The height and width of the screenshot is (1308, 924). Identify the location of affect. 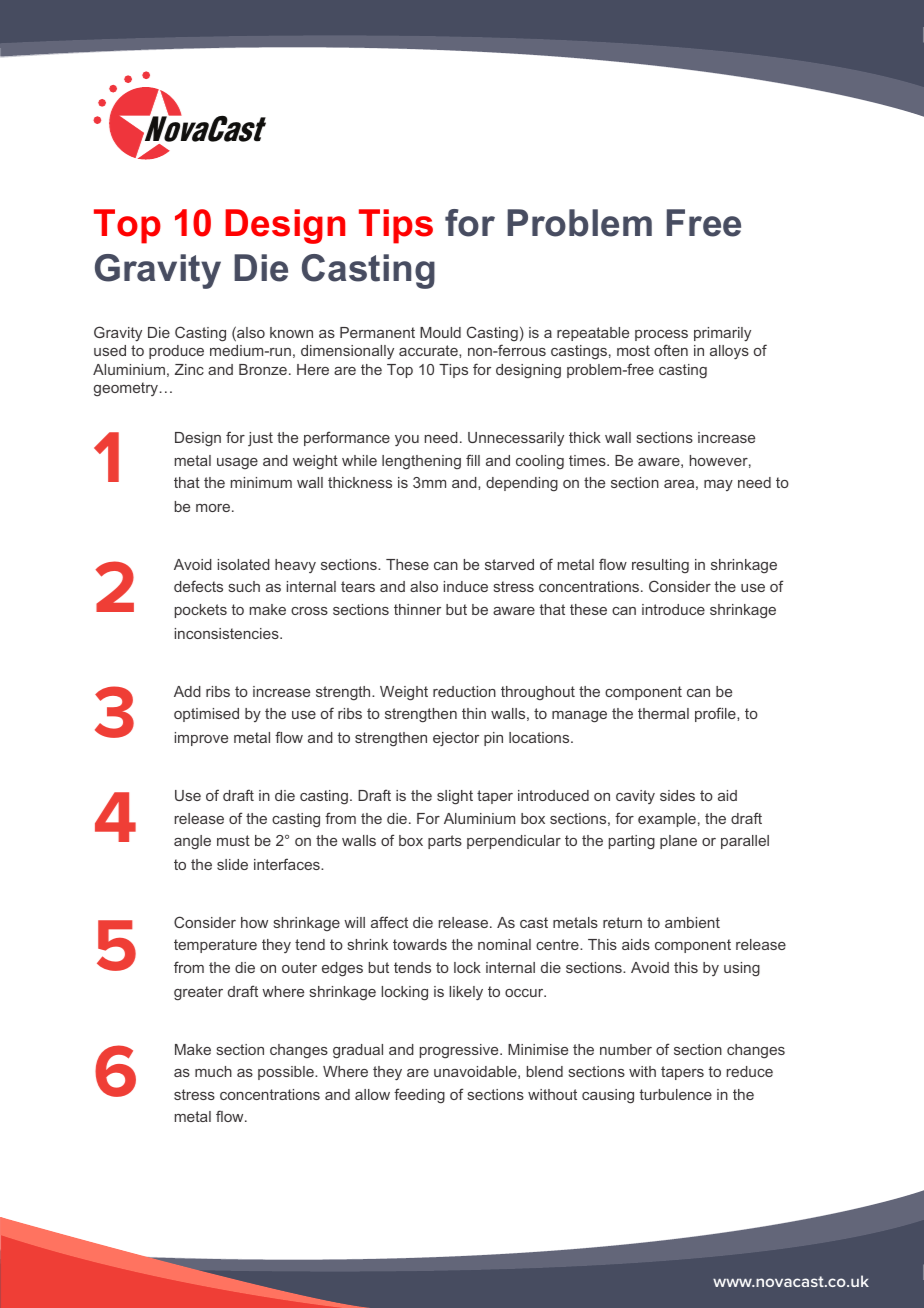
(389, 922).
